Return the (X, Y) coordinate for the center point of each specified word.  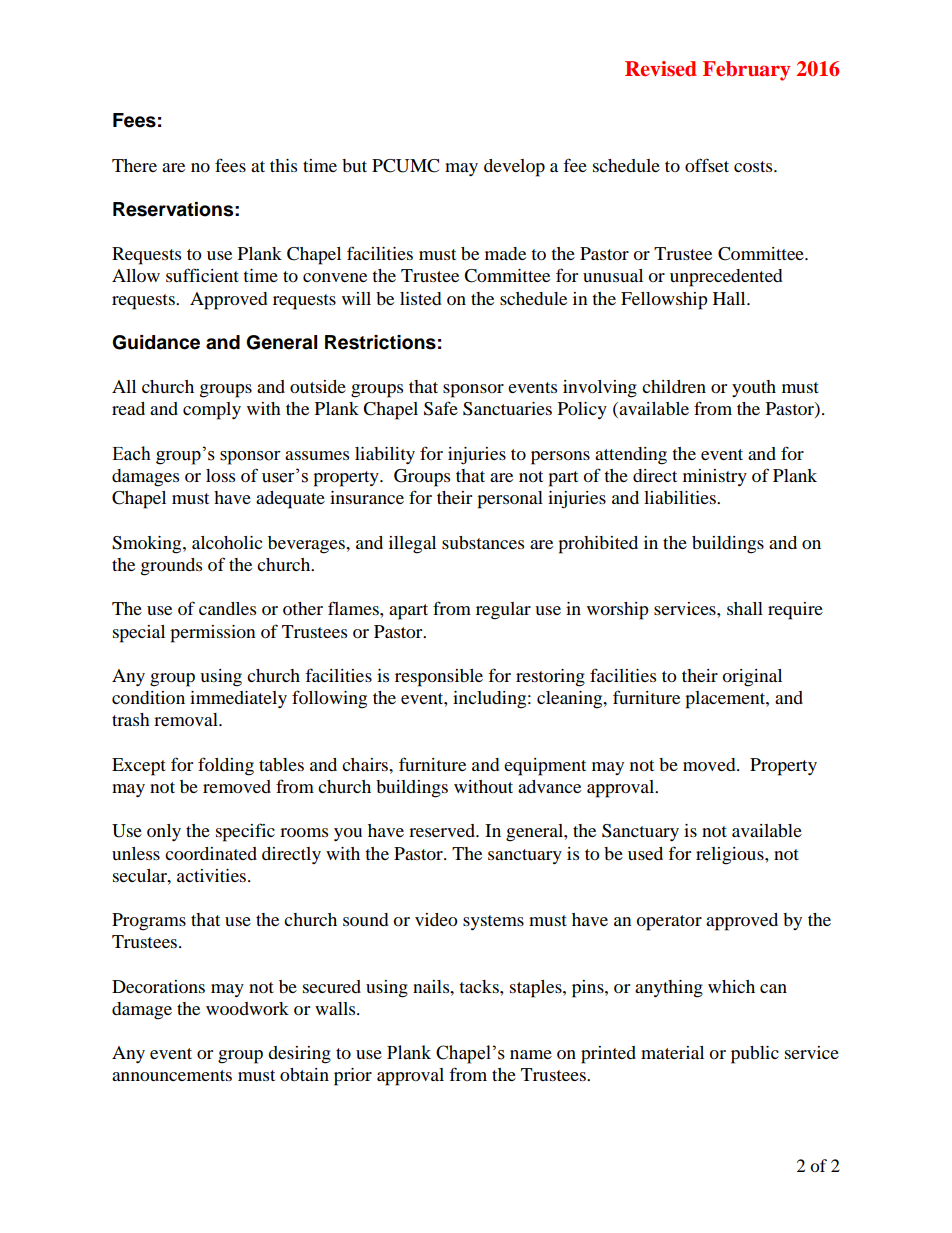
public (755, 1055)
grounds (171, 567)
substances (483, 542)
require (795, 611)
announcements (172, 1075)
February (746, 71)
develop (514, 168)
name (531, 1054)
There (134, 165)
